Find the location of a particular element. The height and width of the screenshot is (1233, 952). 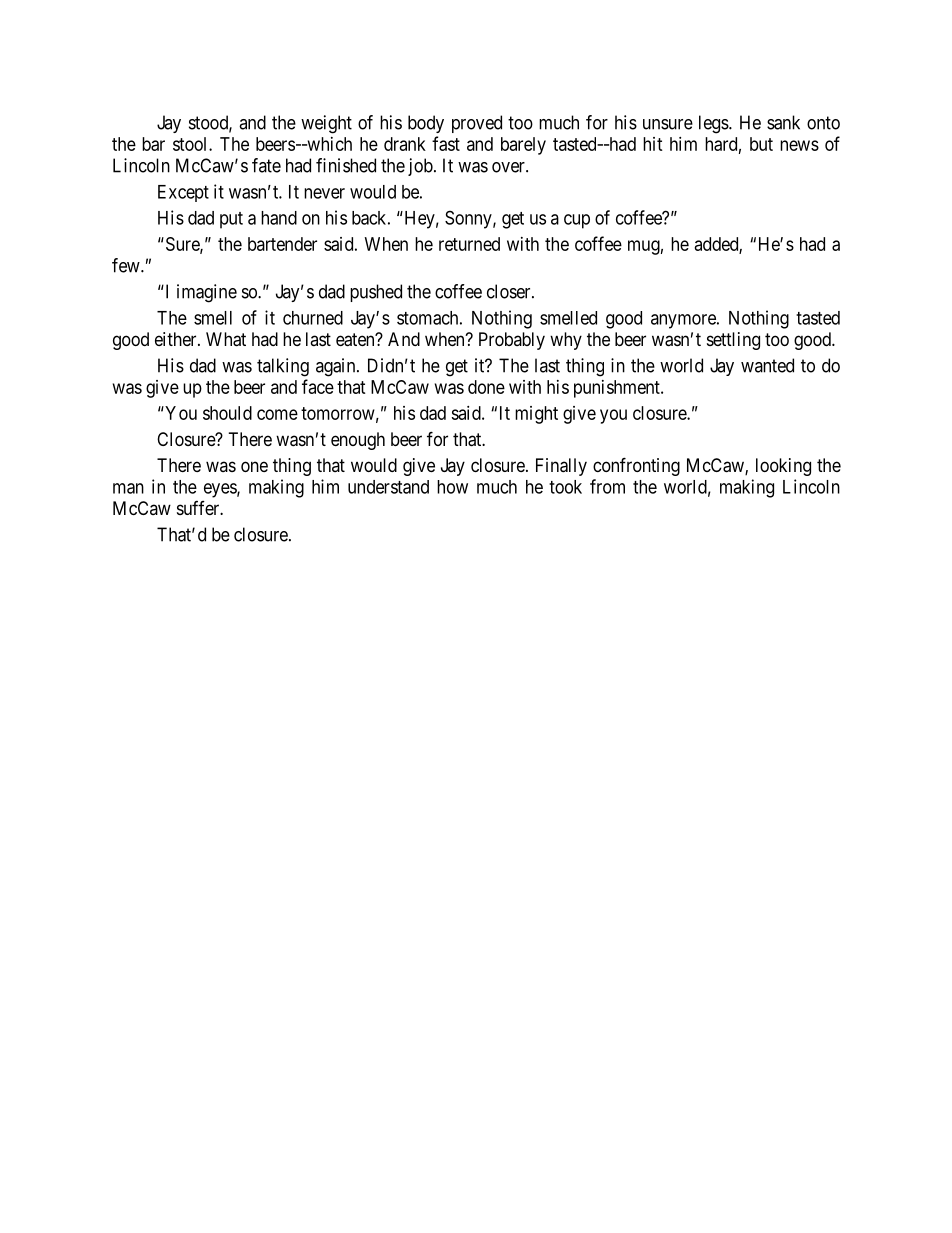

man is located at coordinates (128, 488).
